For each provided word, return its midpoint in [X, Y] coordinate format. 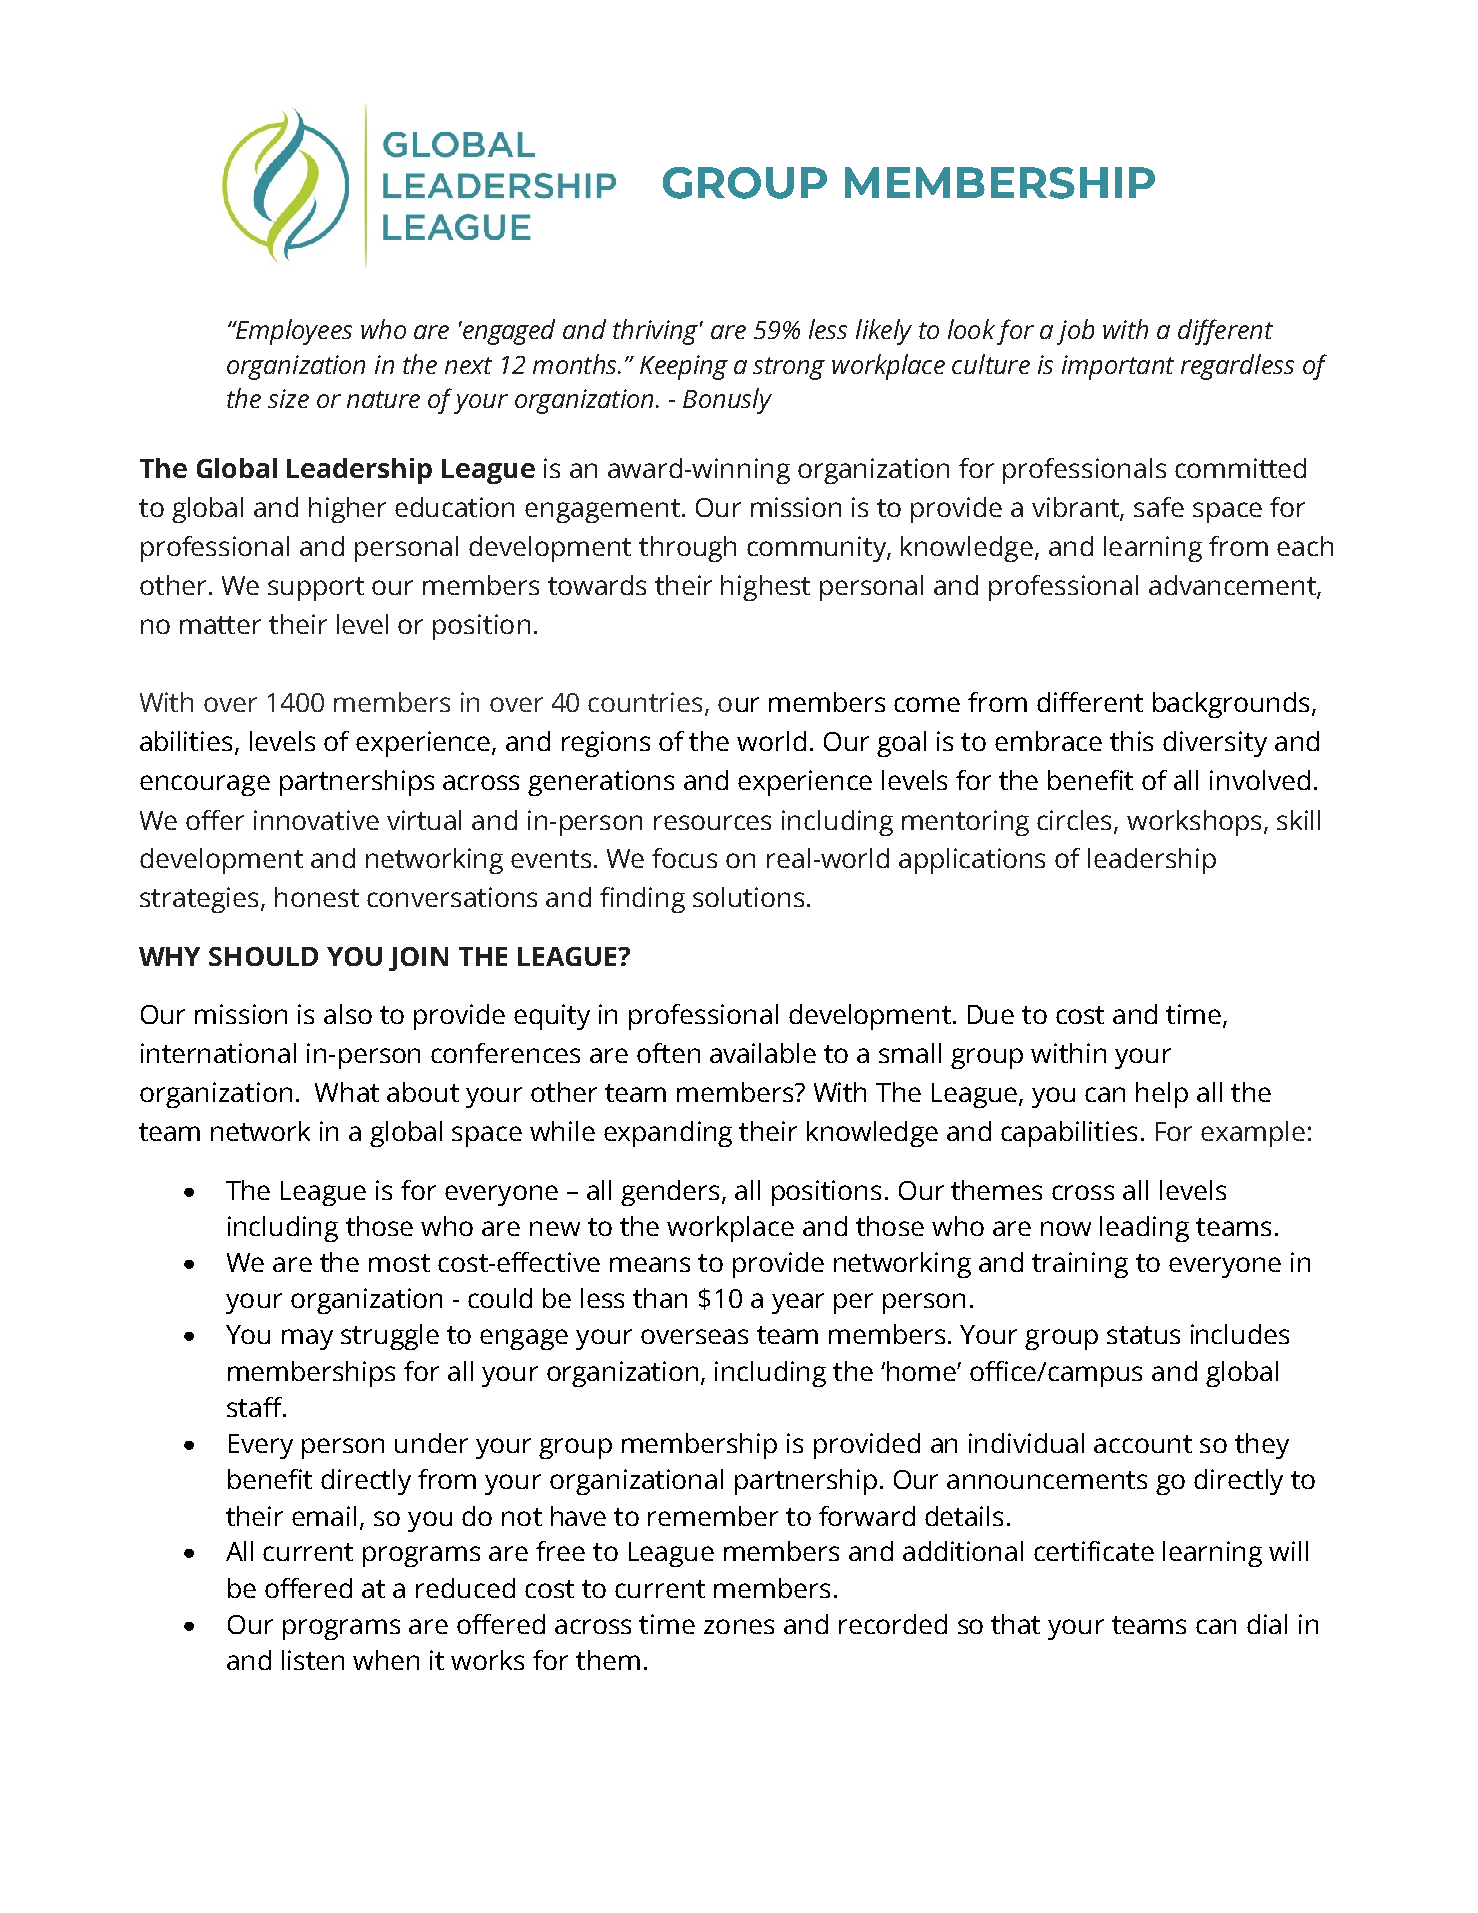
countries [645, 702]
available [763, 1053]
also [348, 1014]
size [288, 398]
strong [789, 368]
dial [1267, 1624]
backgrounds [1231, 705]
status [1143, 1335]
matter [220, 625]
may [307, 1339]
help [1162, 1095]
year [798, 1303]
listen [313, 1660]
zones [739, 1626]
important [1118, 367]
